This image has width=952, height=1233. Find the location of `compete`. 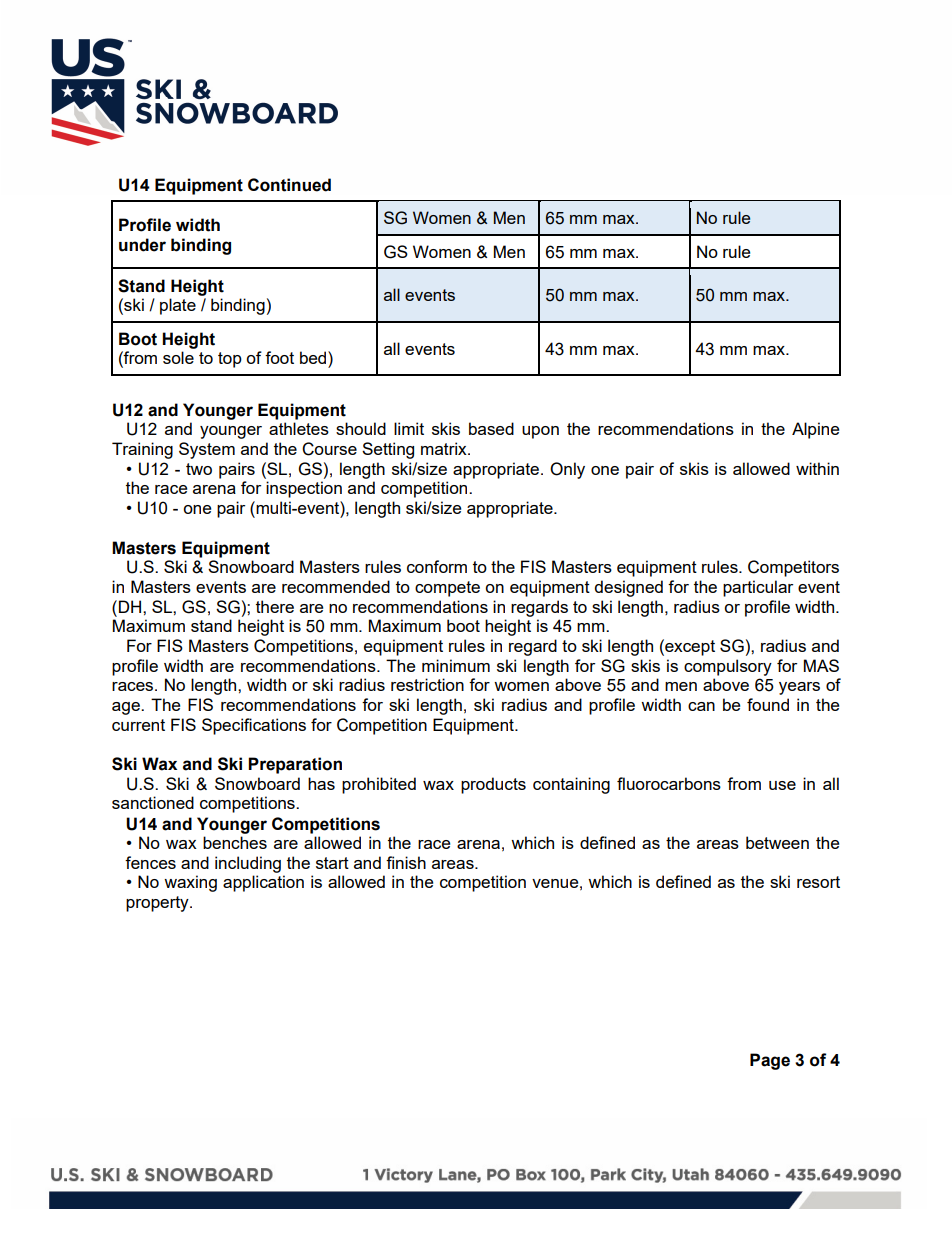

compete is located at coordinates (447, 589).
